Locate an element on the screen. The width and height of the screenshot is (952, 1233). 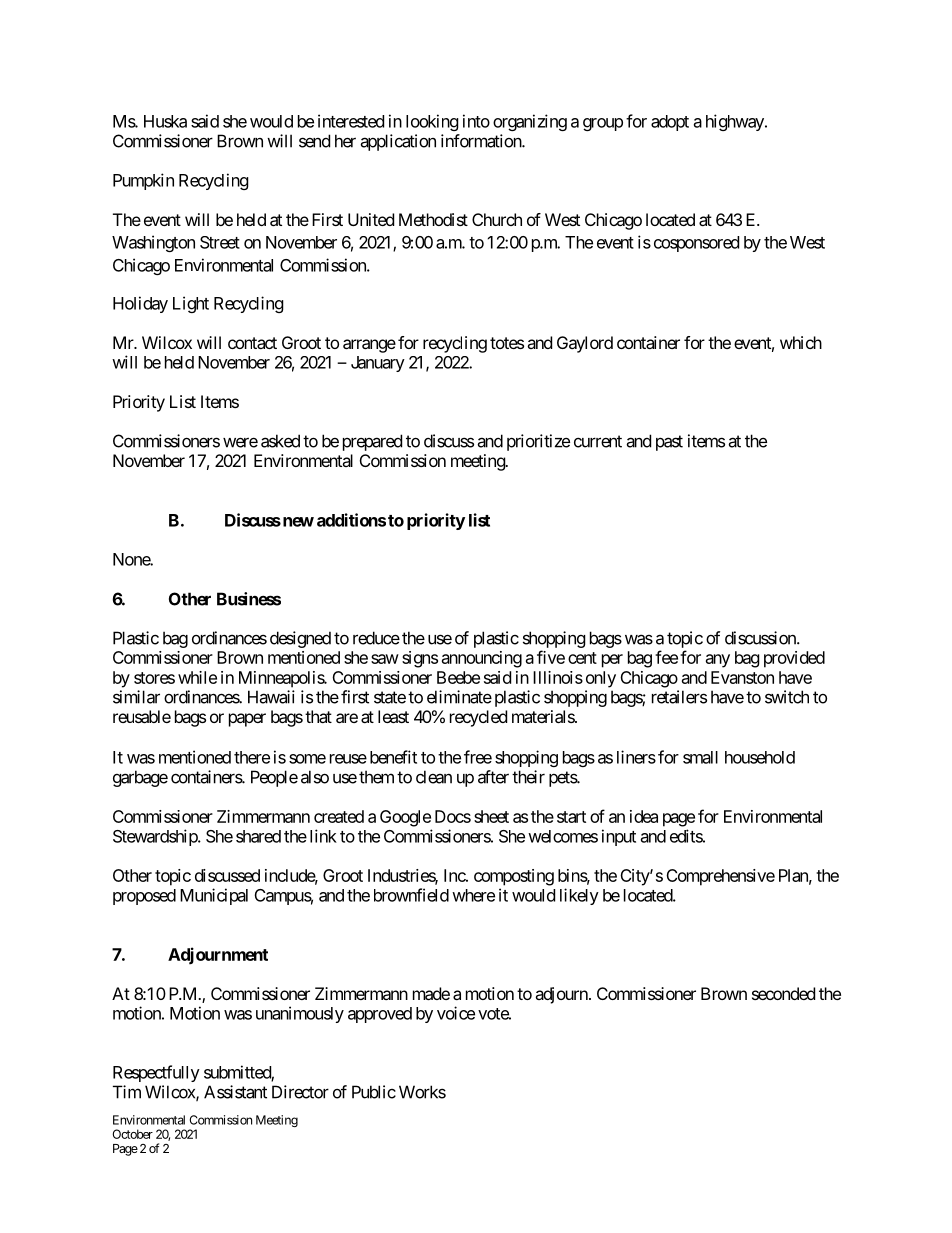
any is located at coordinates (718, 661).
